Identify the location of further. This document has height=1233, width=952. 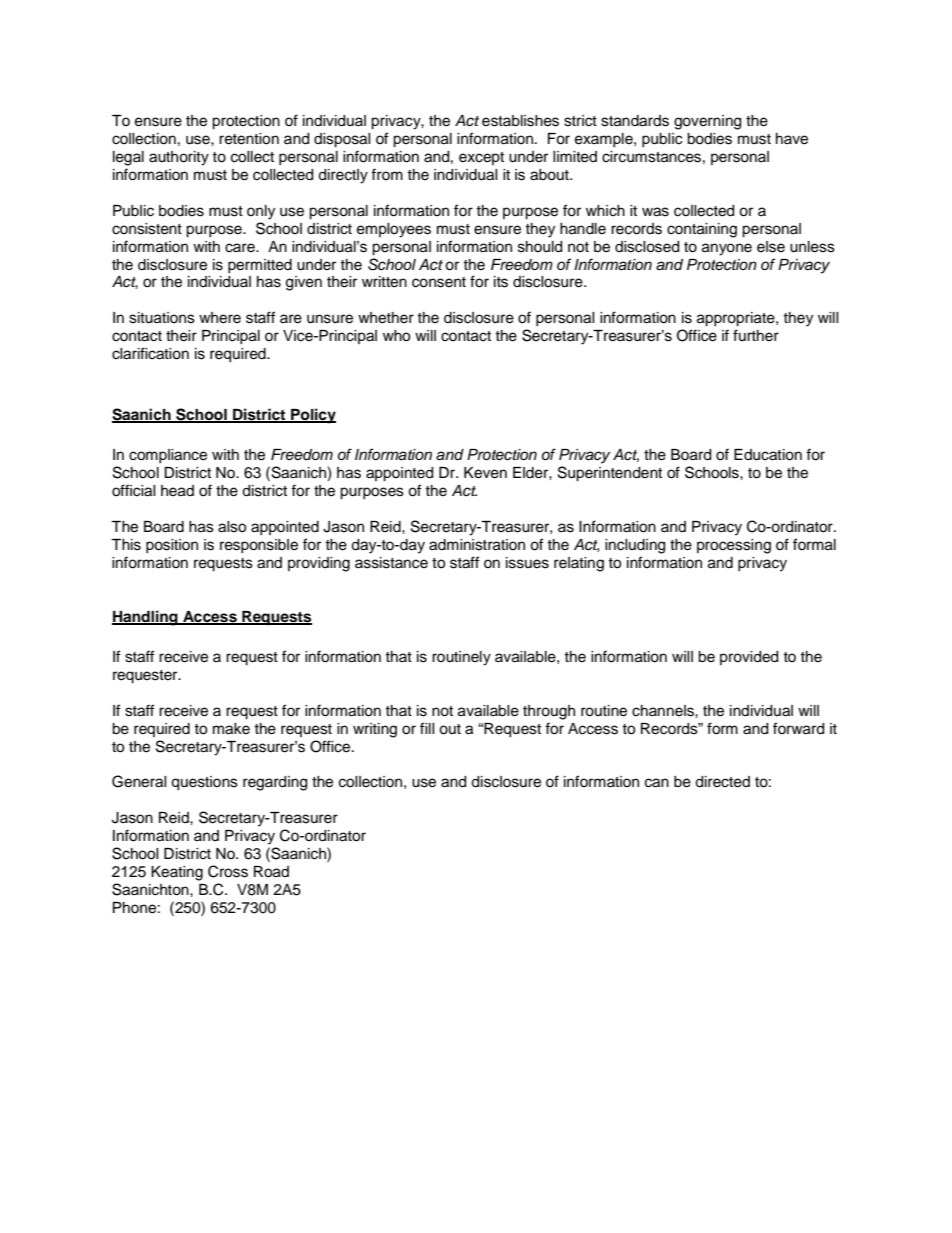
(756, 335).
